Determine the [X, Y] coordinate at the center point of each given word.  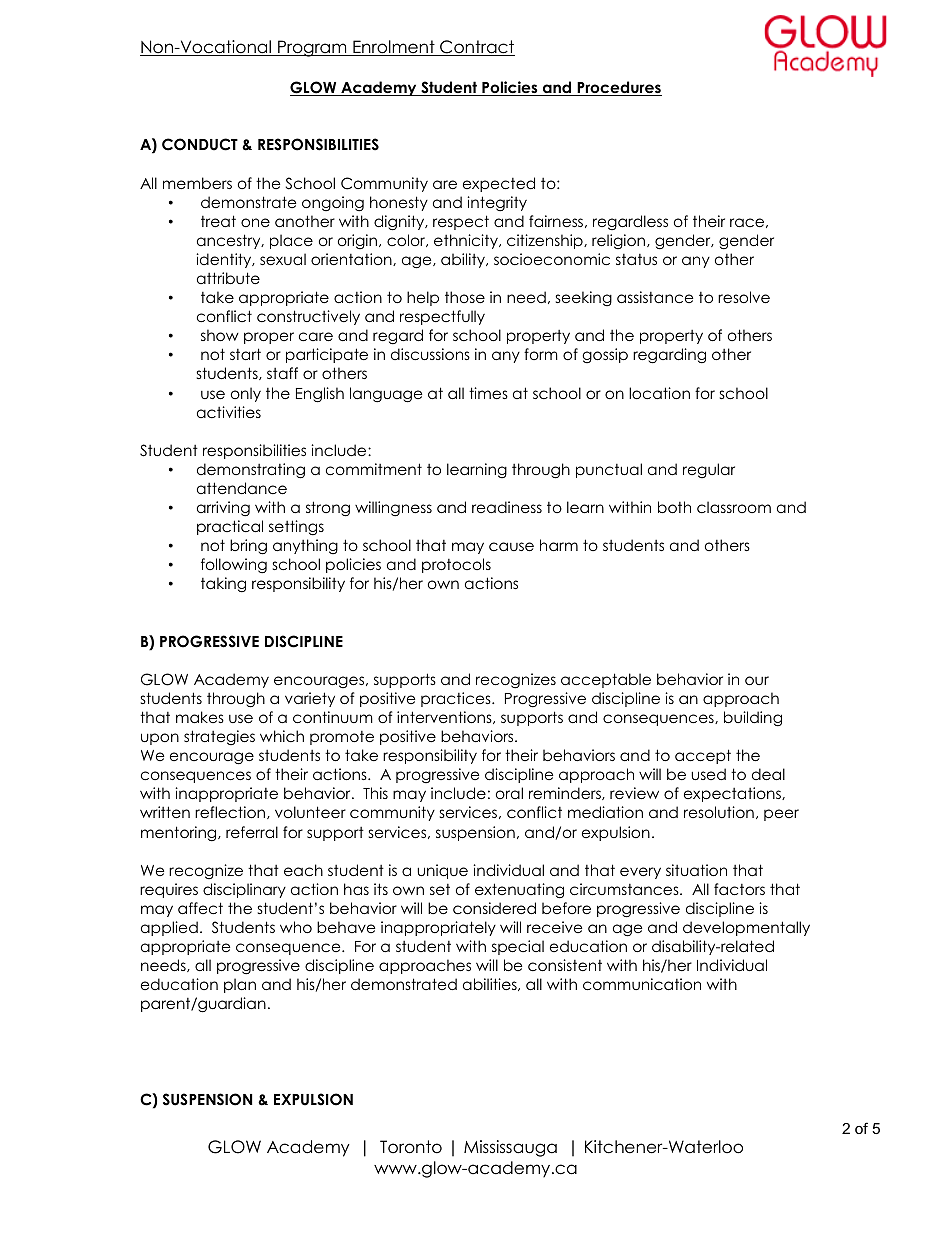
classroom [734, 507]
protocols [456, 565]
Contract [476, 48]
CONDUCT [200, 144]
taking [223, 584]
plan [240, 985]
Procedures [618, 88]
